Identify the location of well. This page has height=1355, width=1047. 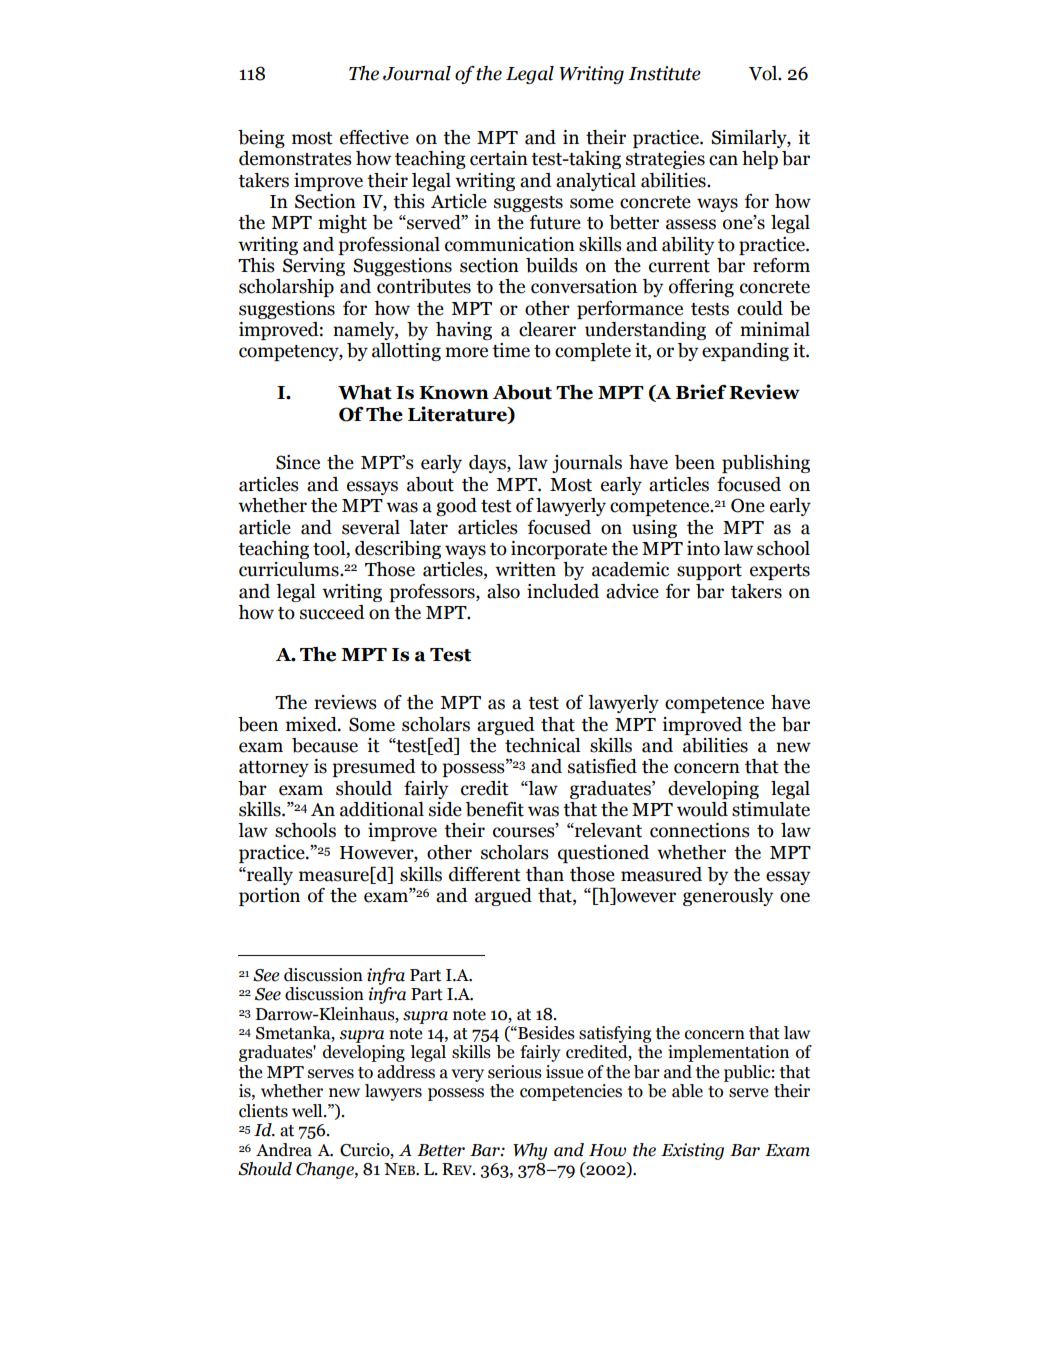
(308, 1111).
